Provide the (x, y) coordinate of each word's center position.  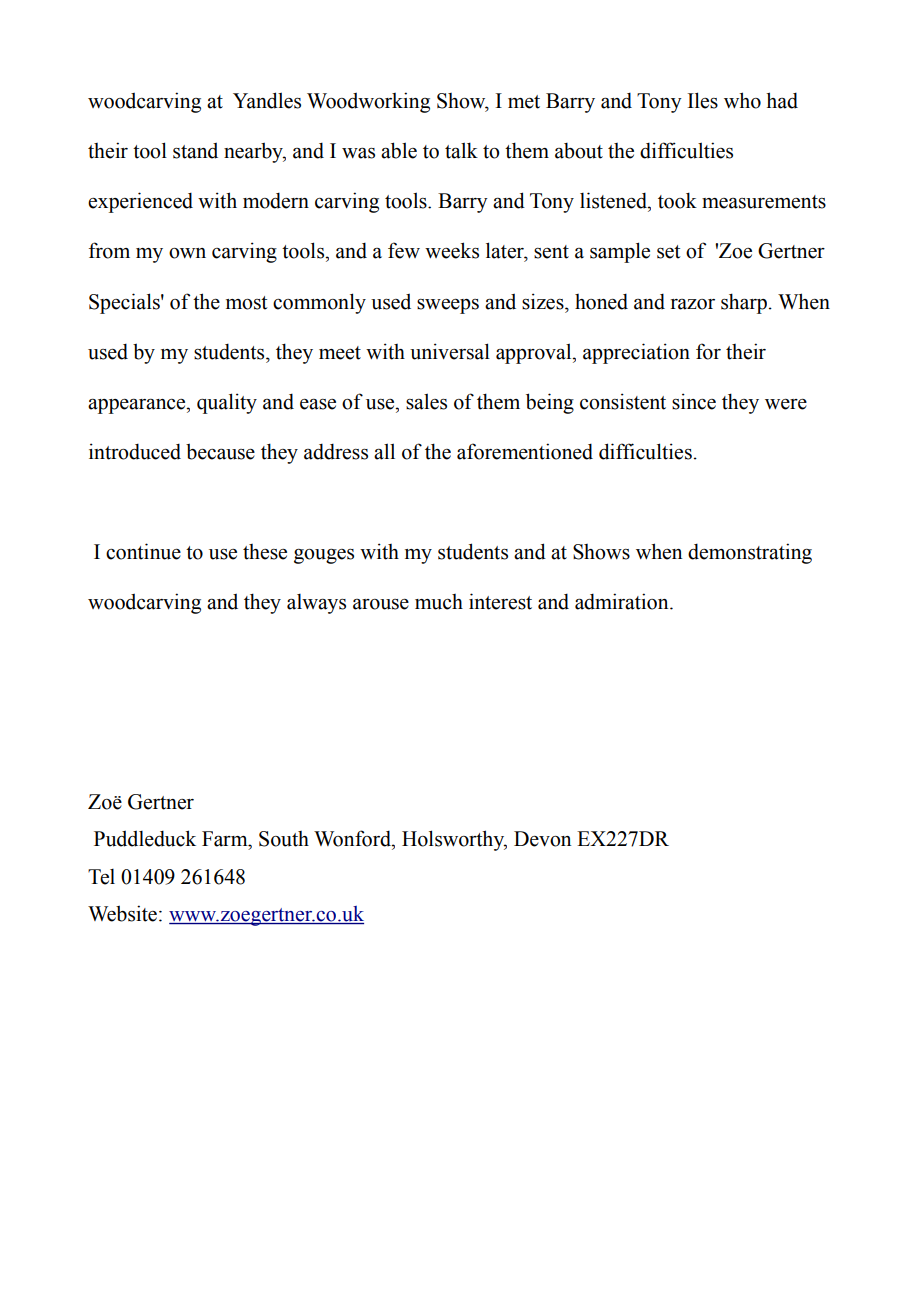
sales (426, 401)
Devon (542, 839)
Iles (703, 100)
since (694, 401)
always (316, 604)
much (439, 602)
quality (227, 403)
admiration (623, 601)
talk (461, 150)
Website (122, 913)
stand (195, 150)
